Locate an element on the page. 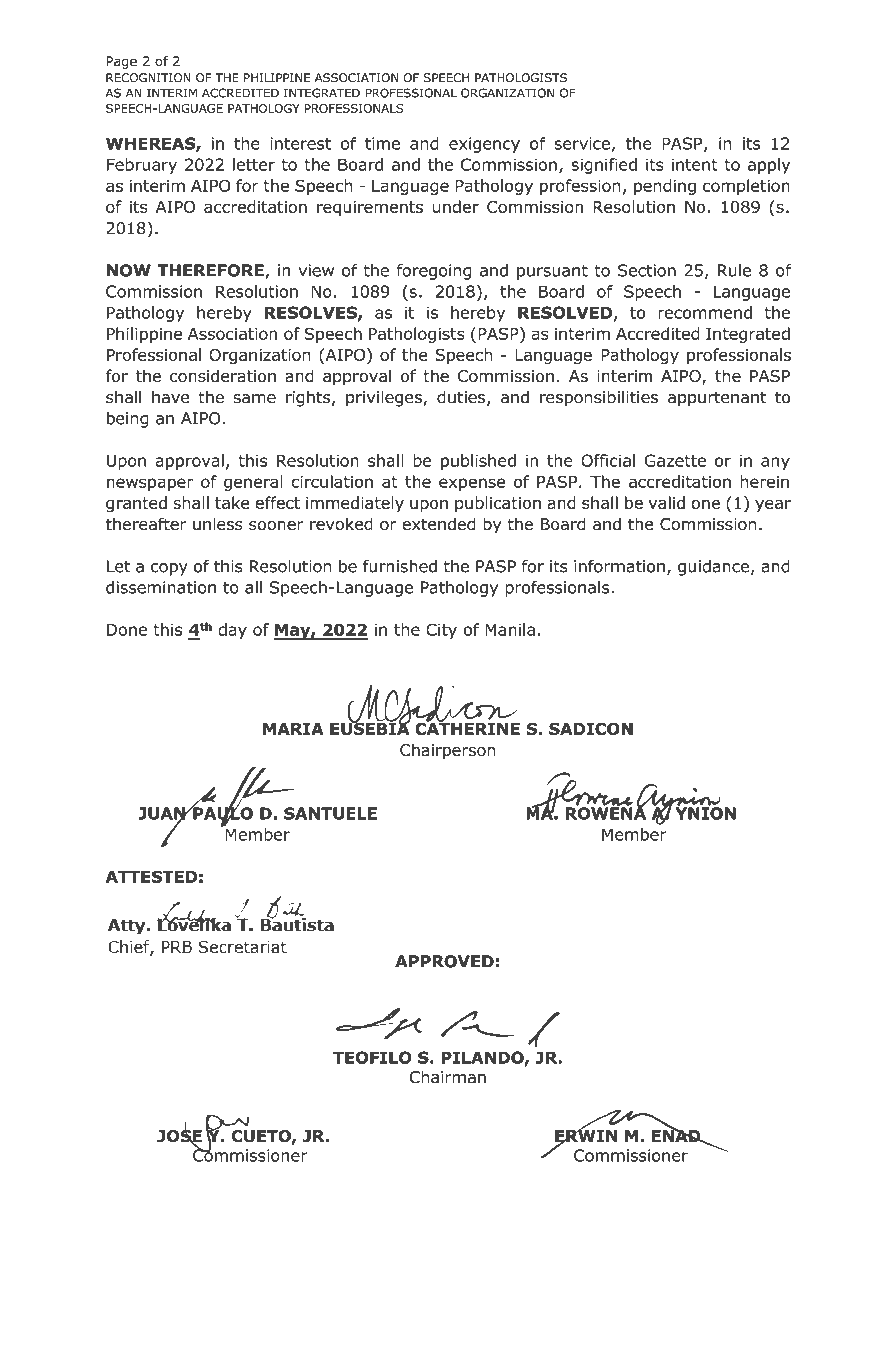 The height and width of the image is (1371, 896). have is located at coordinates (170, 397).
